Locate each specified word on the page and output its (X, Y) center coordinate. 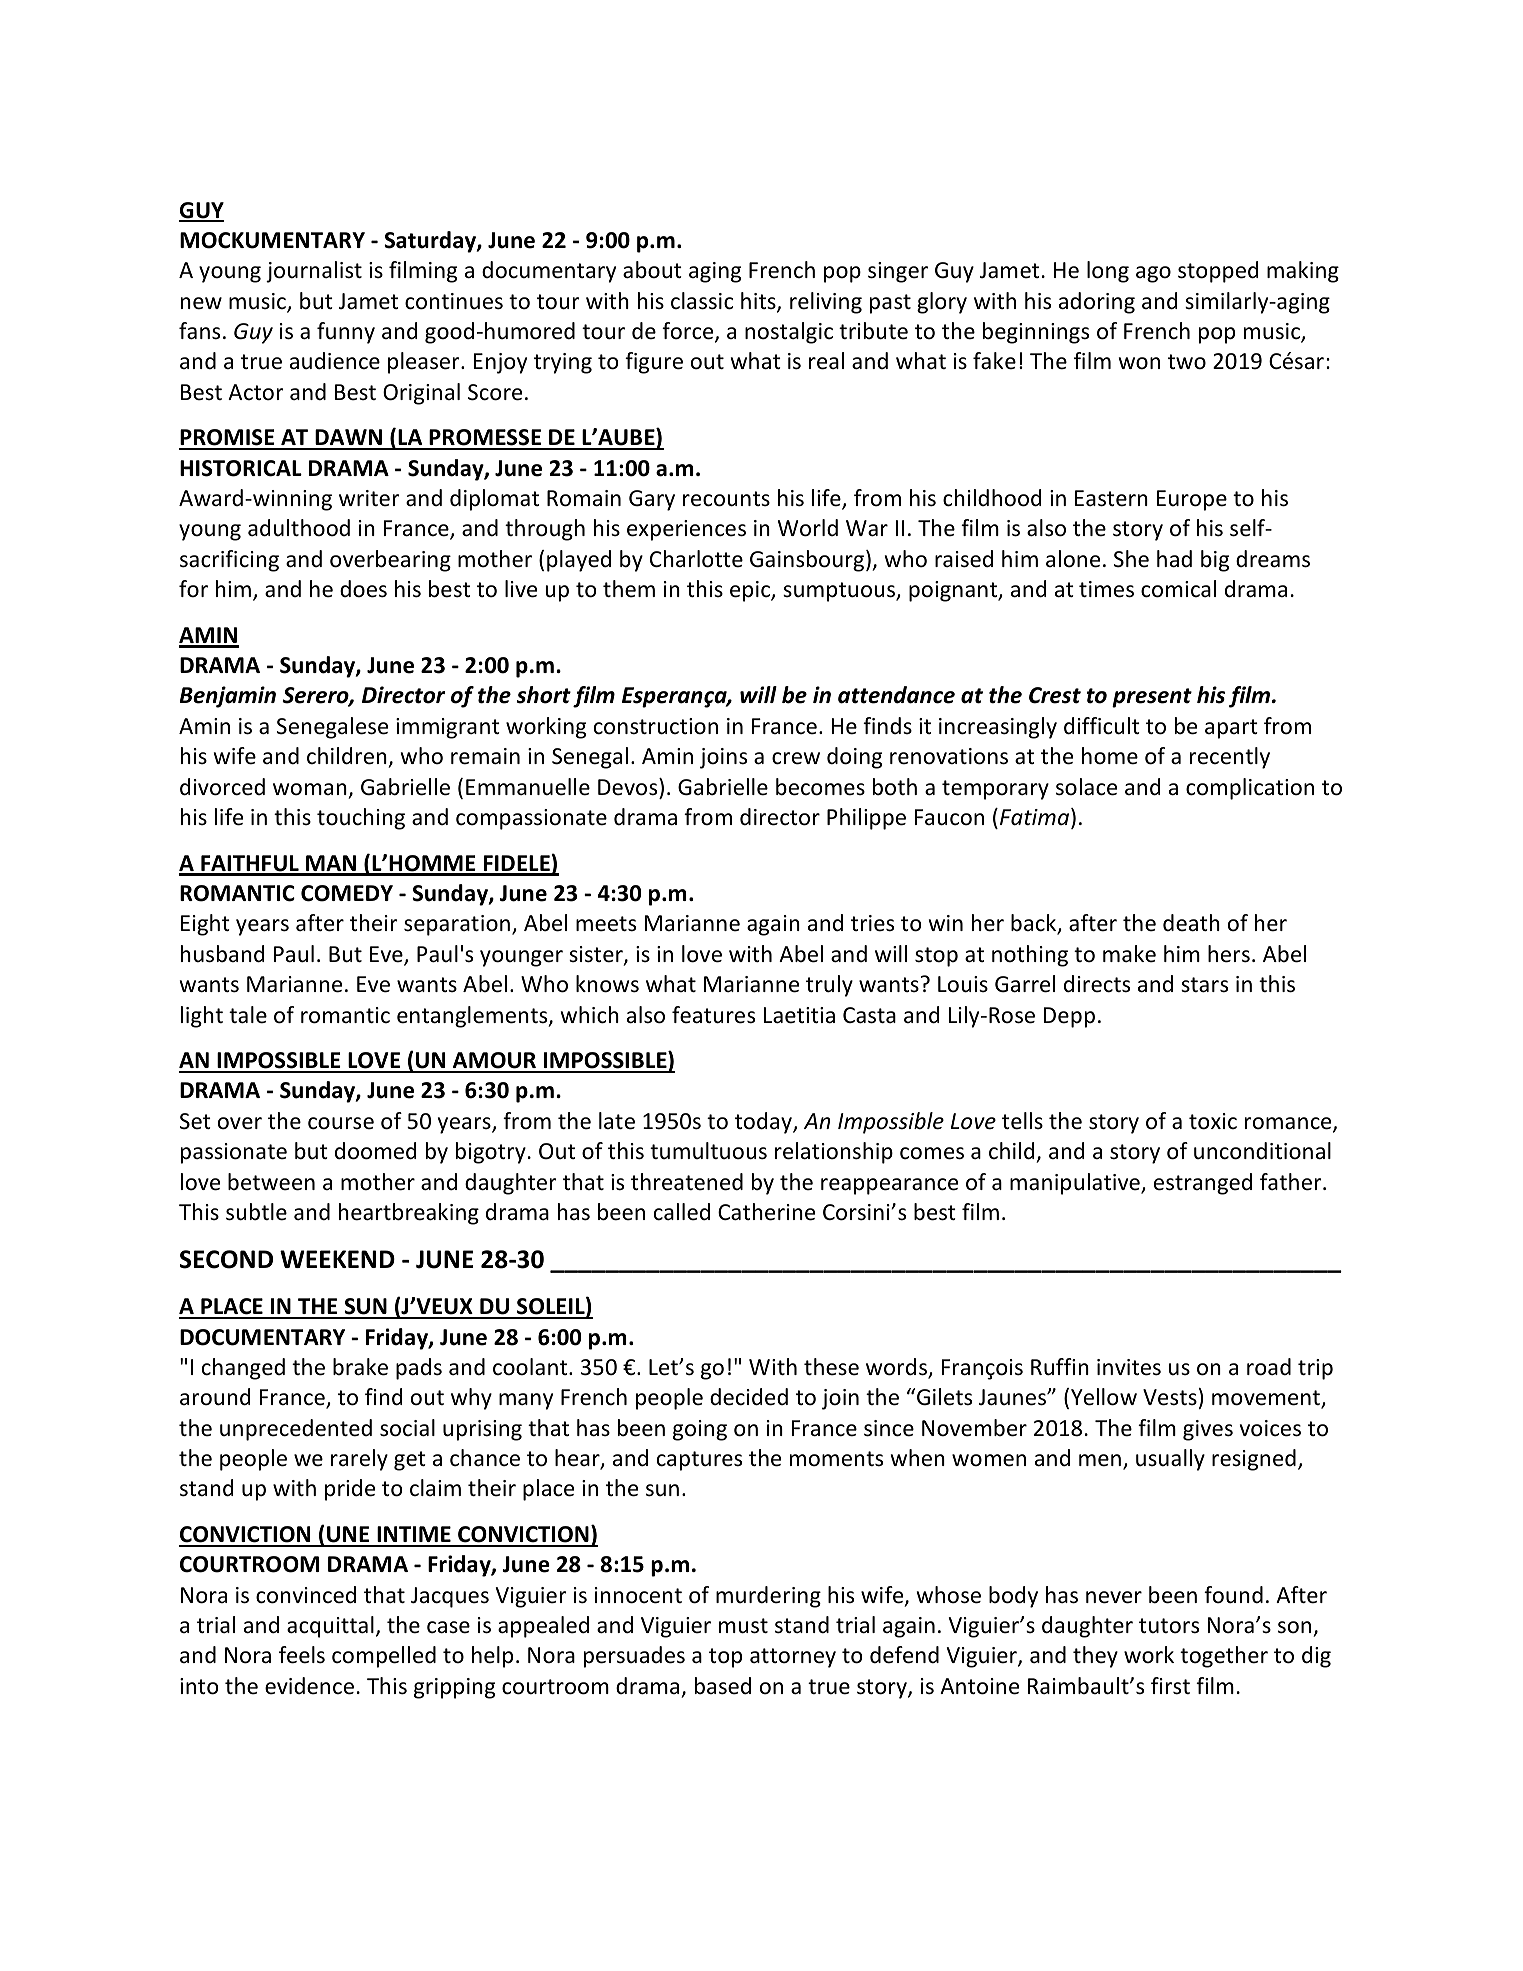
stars (1204, 985)
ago (1153, 274)
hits (759, 302)
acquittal (330, 1627)
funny (346, 333)
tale (248, 1015)
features (713, 1015)
